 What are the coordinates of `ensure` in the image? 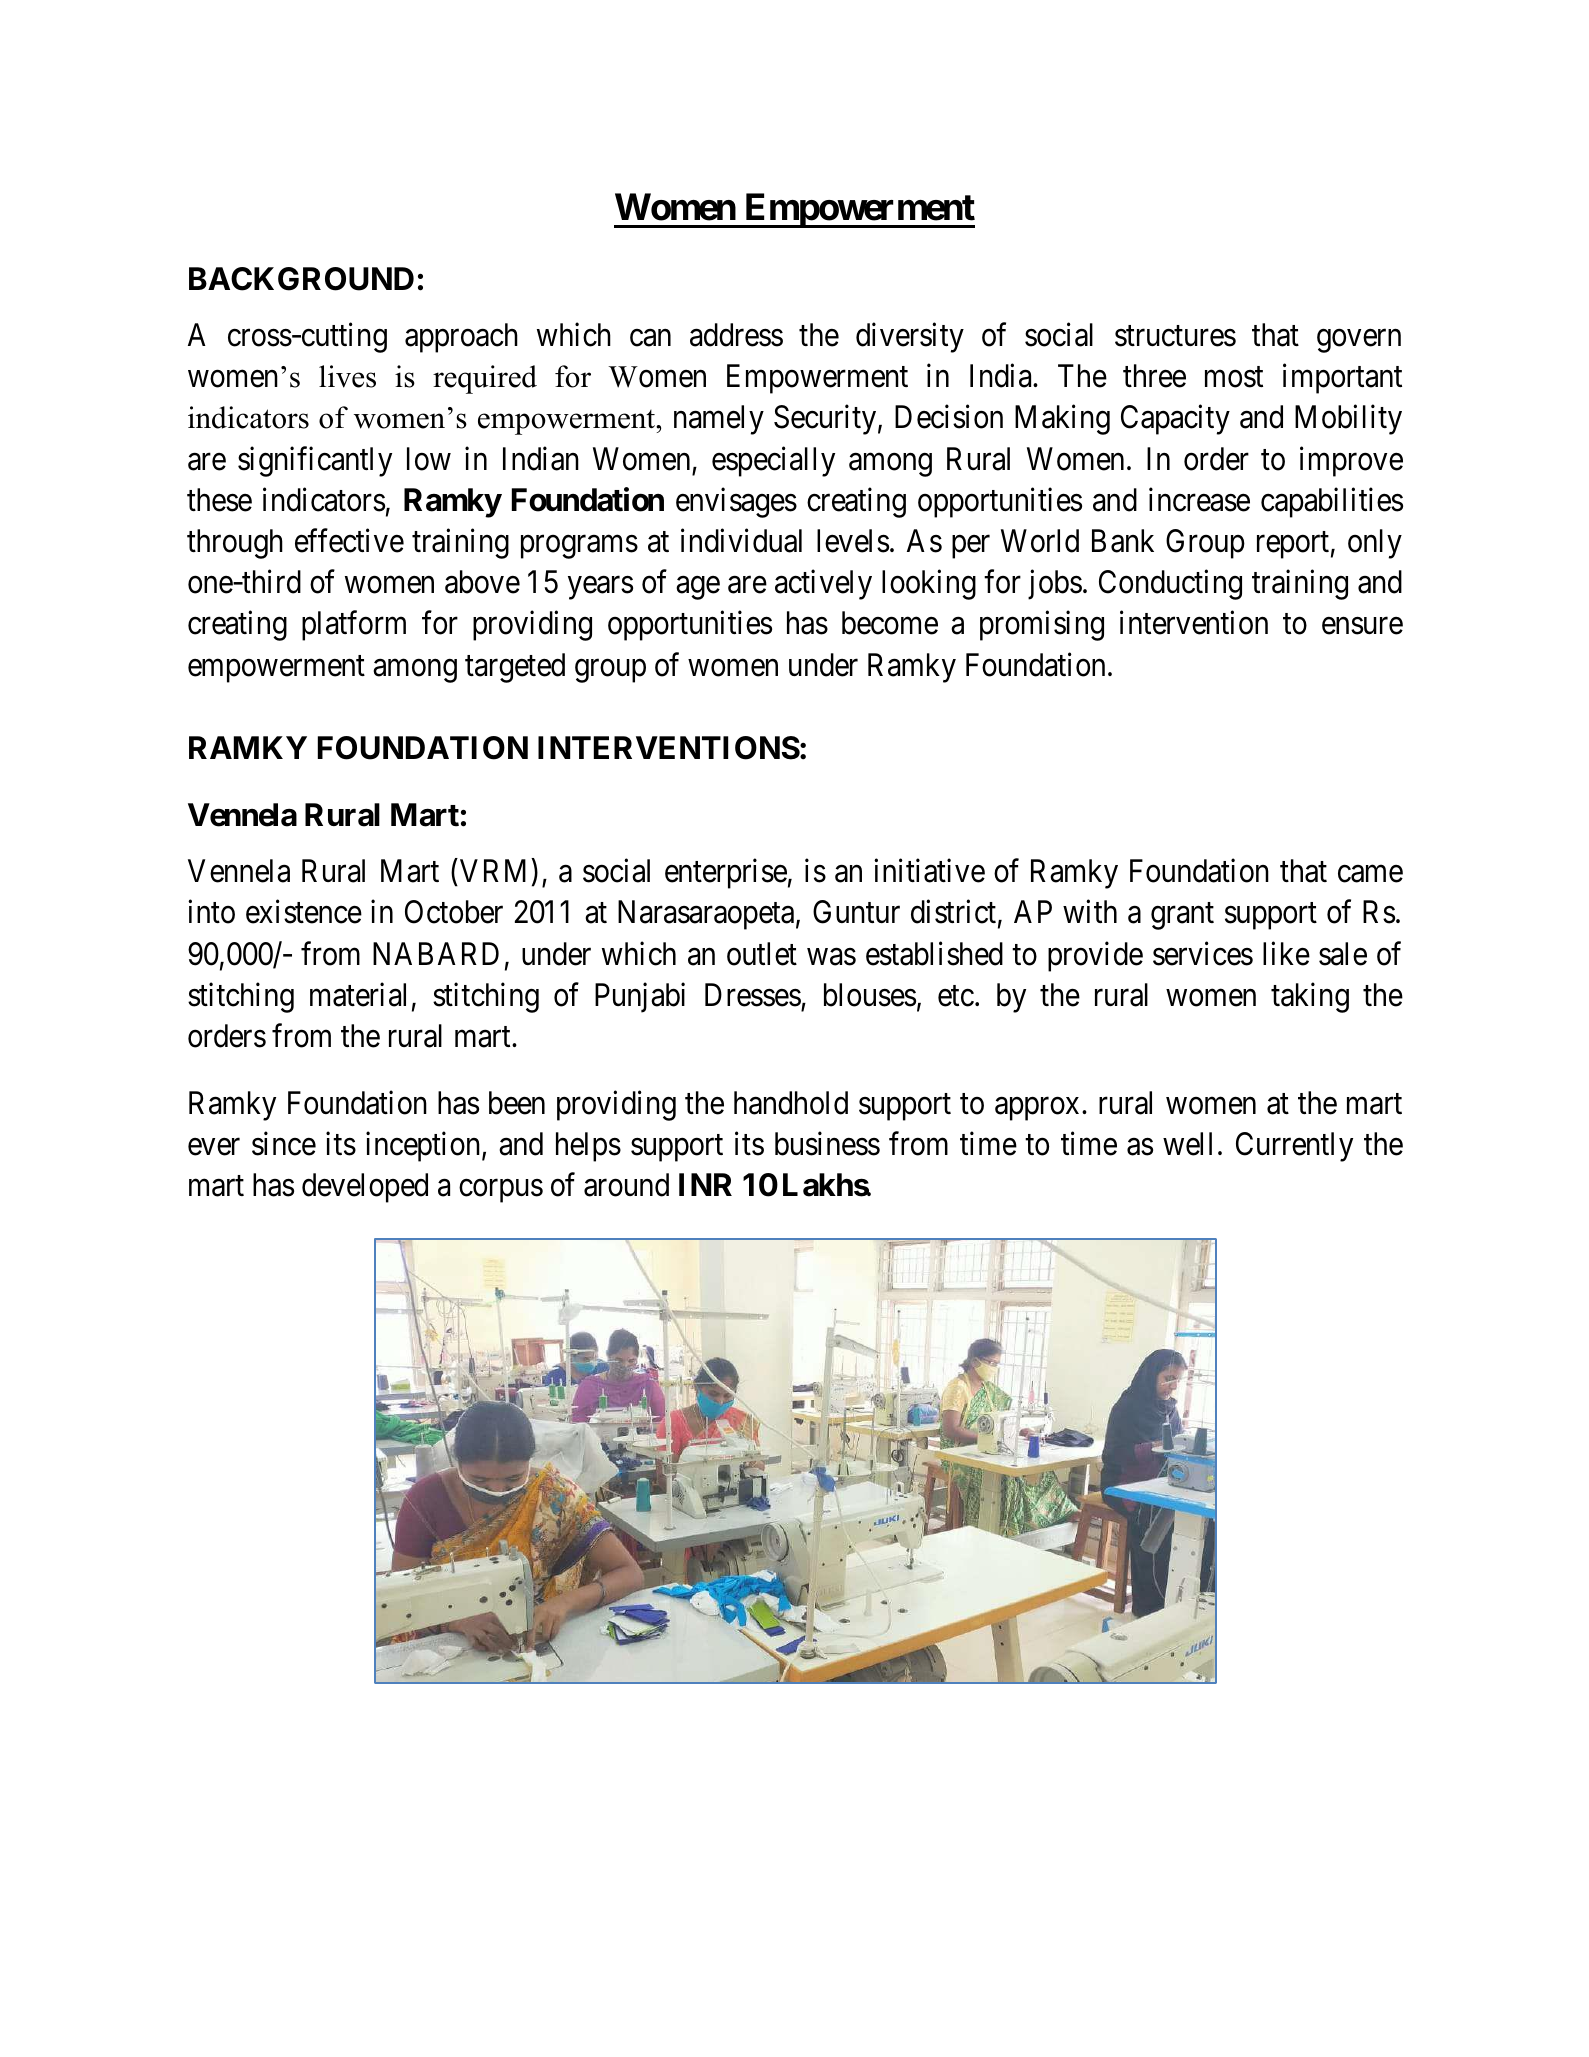 It's located at (1362, 626).
